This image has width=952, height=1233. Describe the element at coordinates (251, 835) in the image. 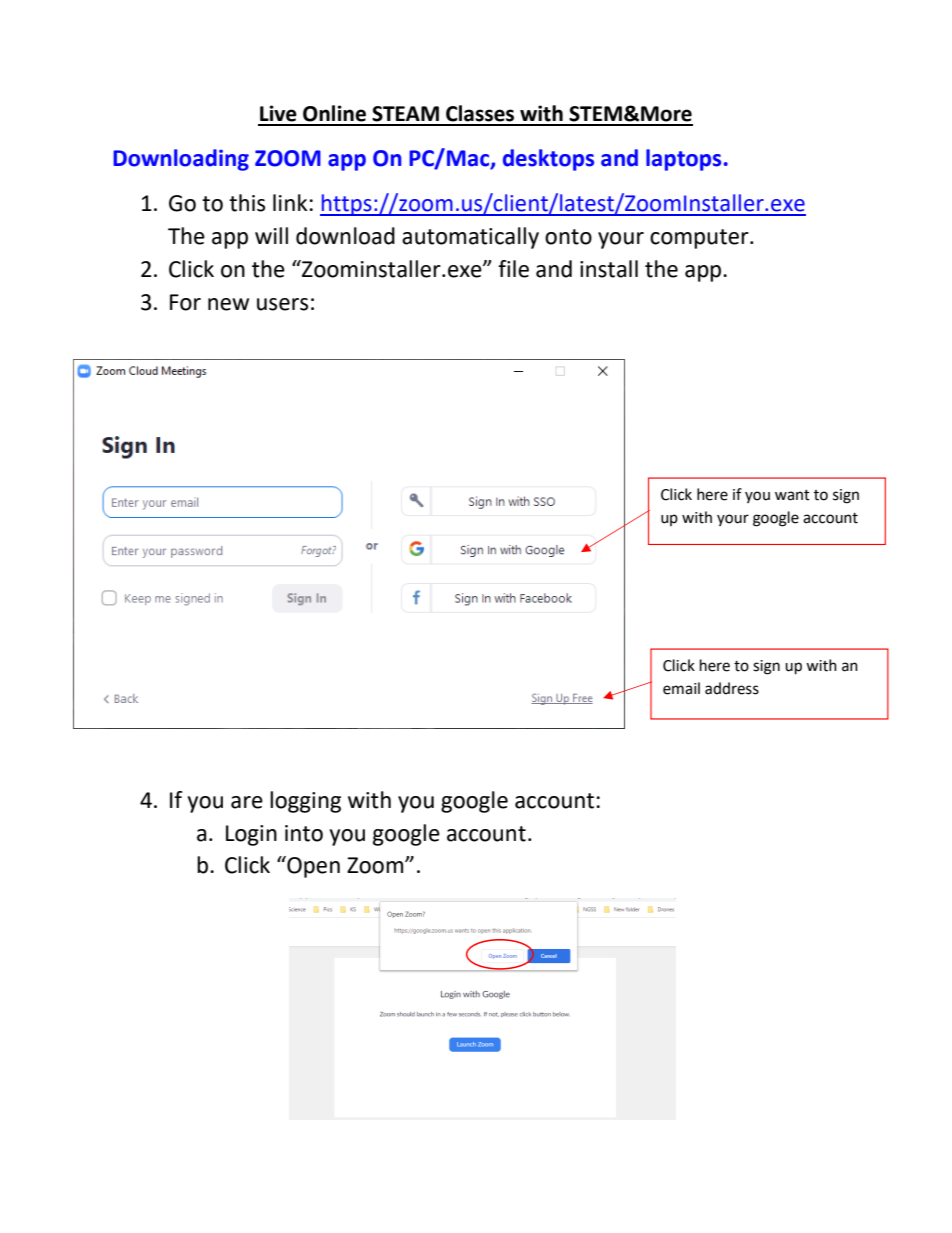

I see `Login` at that location.
